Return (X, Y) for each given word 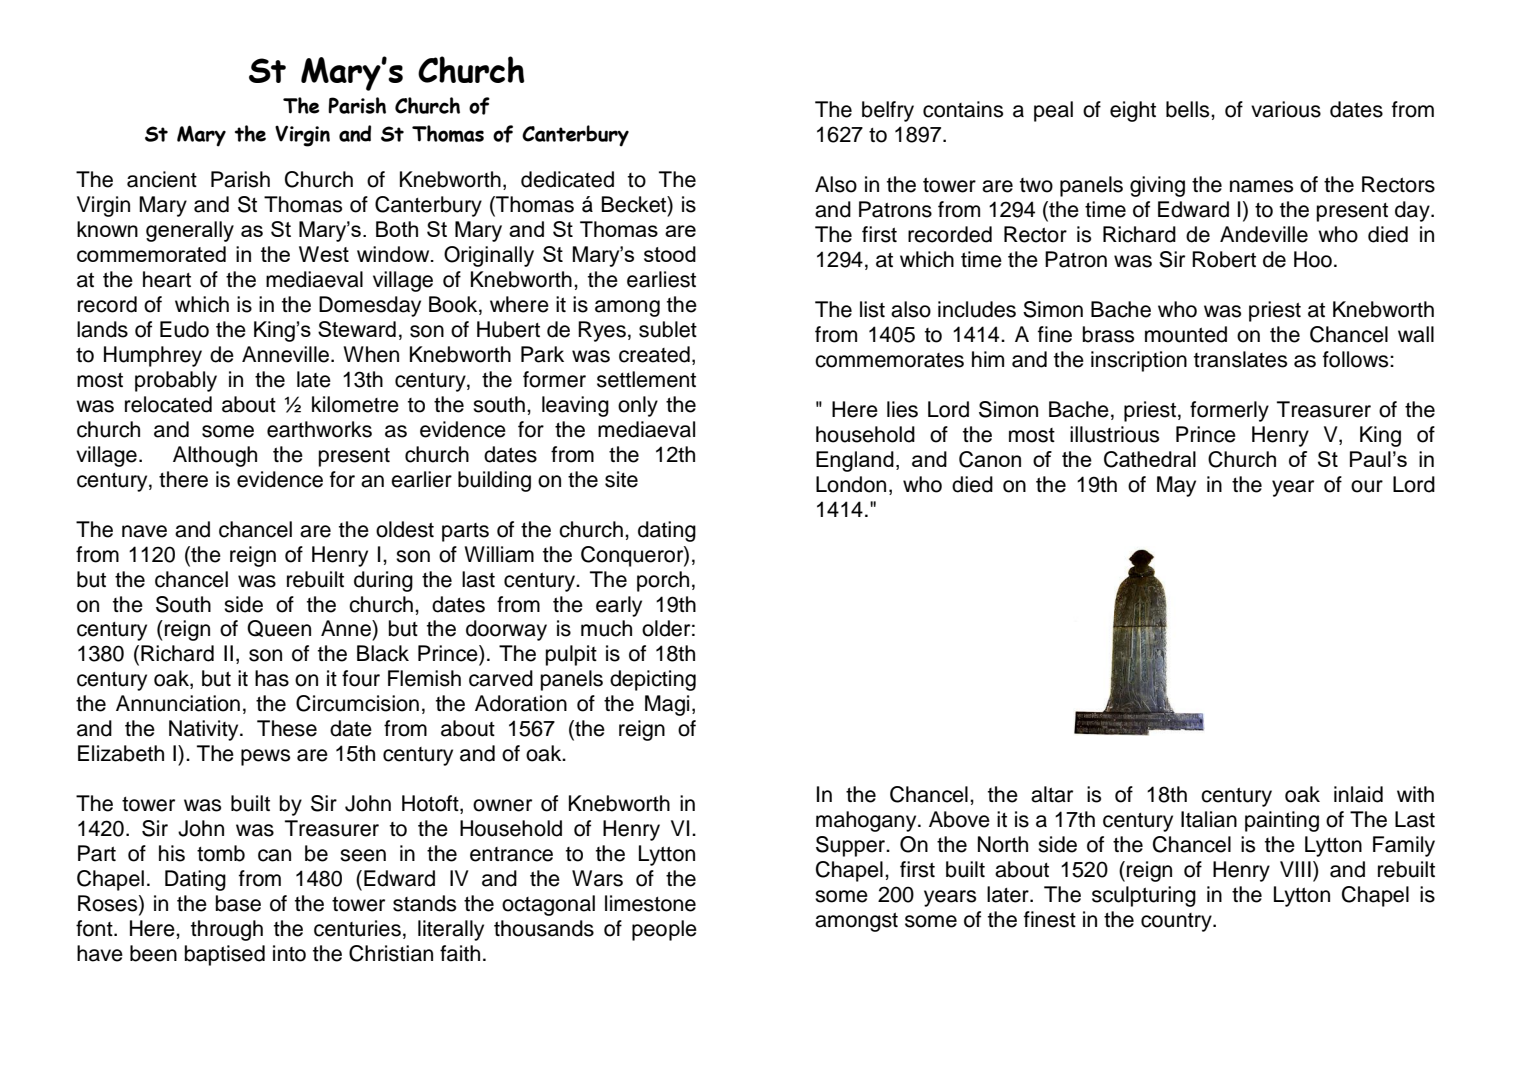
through (227, 930)
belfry (888, 111)
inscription (1139, 361)
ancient (162, 179)
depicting (653, 680)
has (272, 678)
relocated (168, 404)
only (638, 406)
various (1286, 109)
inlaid (1358, 794)
